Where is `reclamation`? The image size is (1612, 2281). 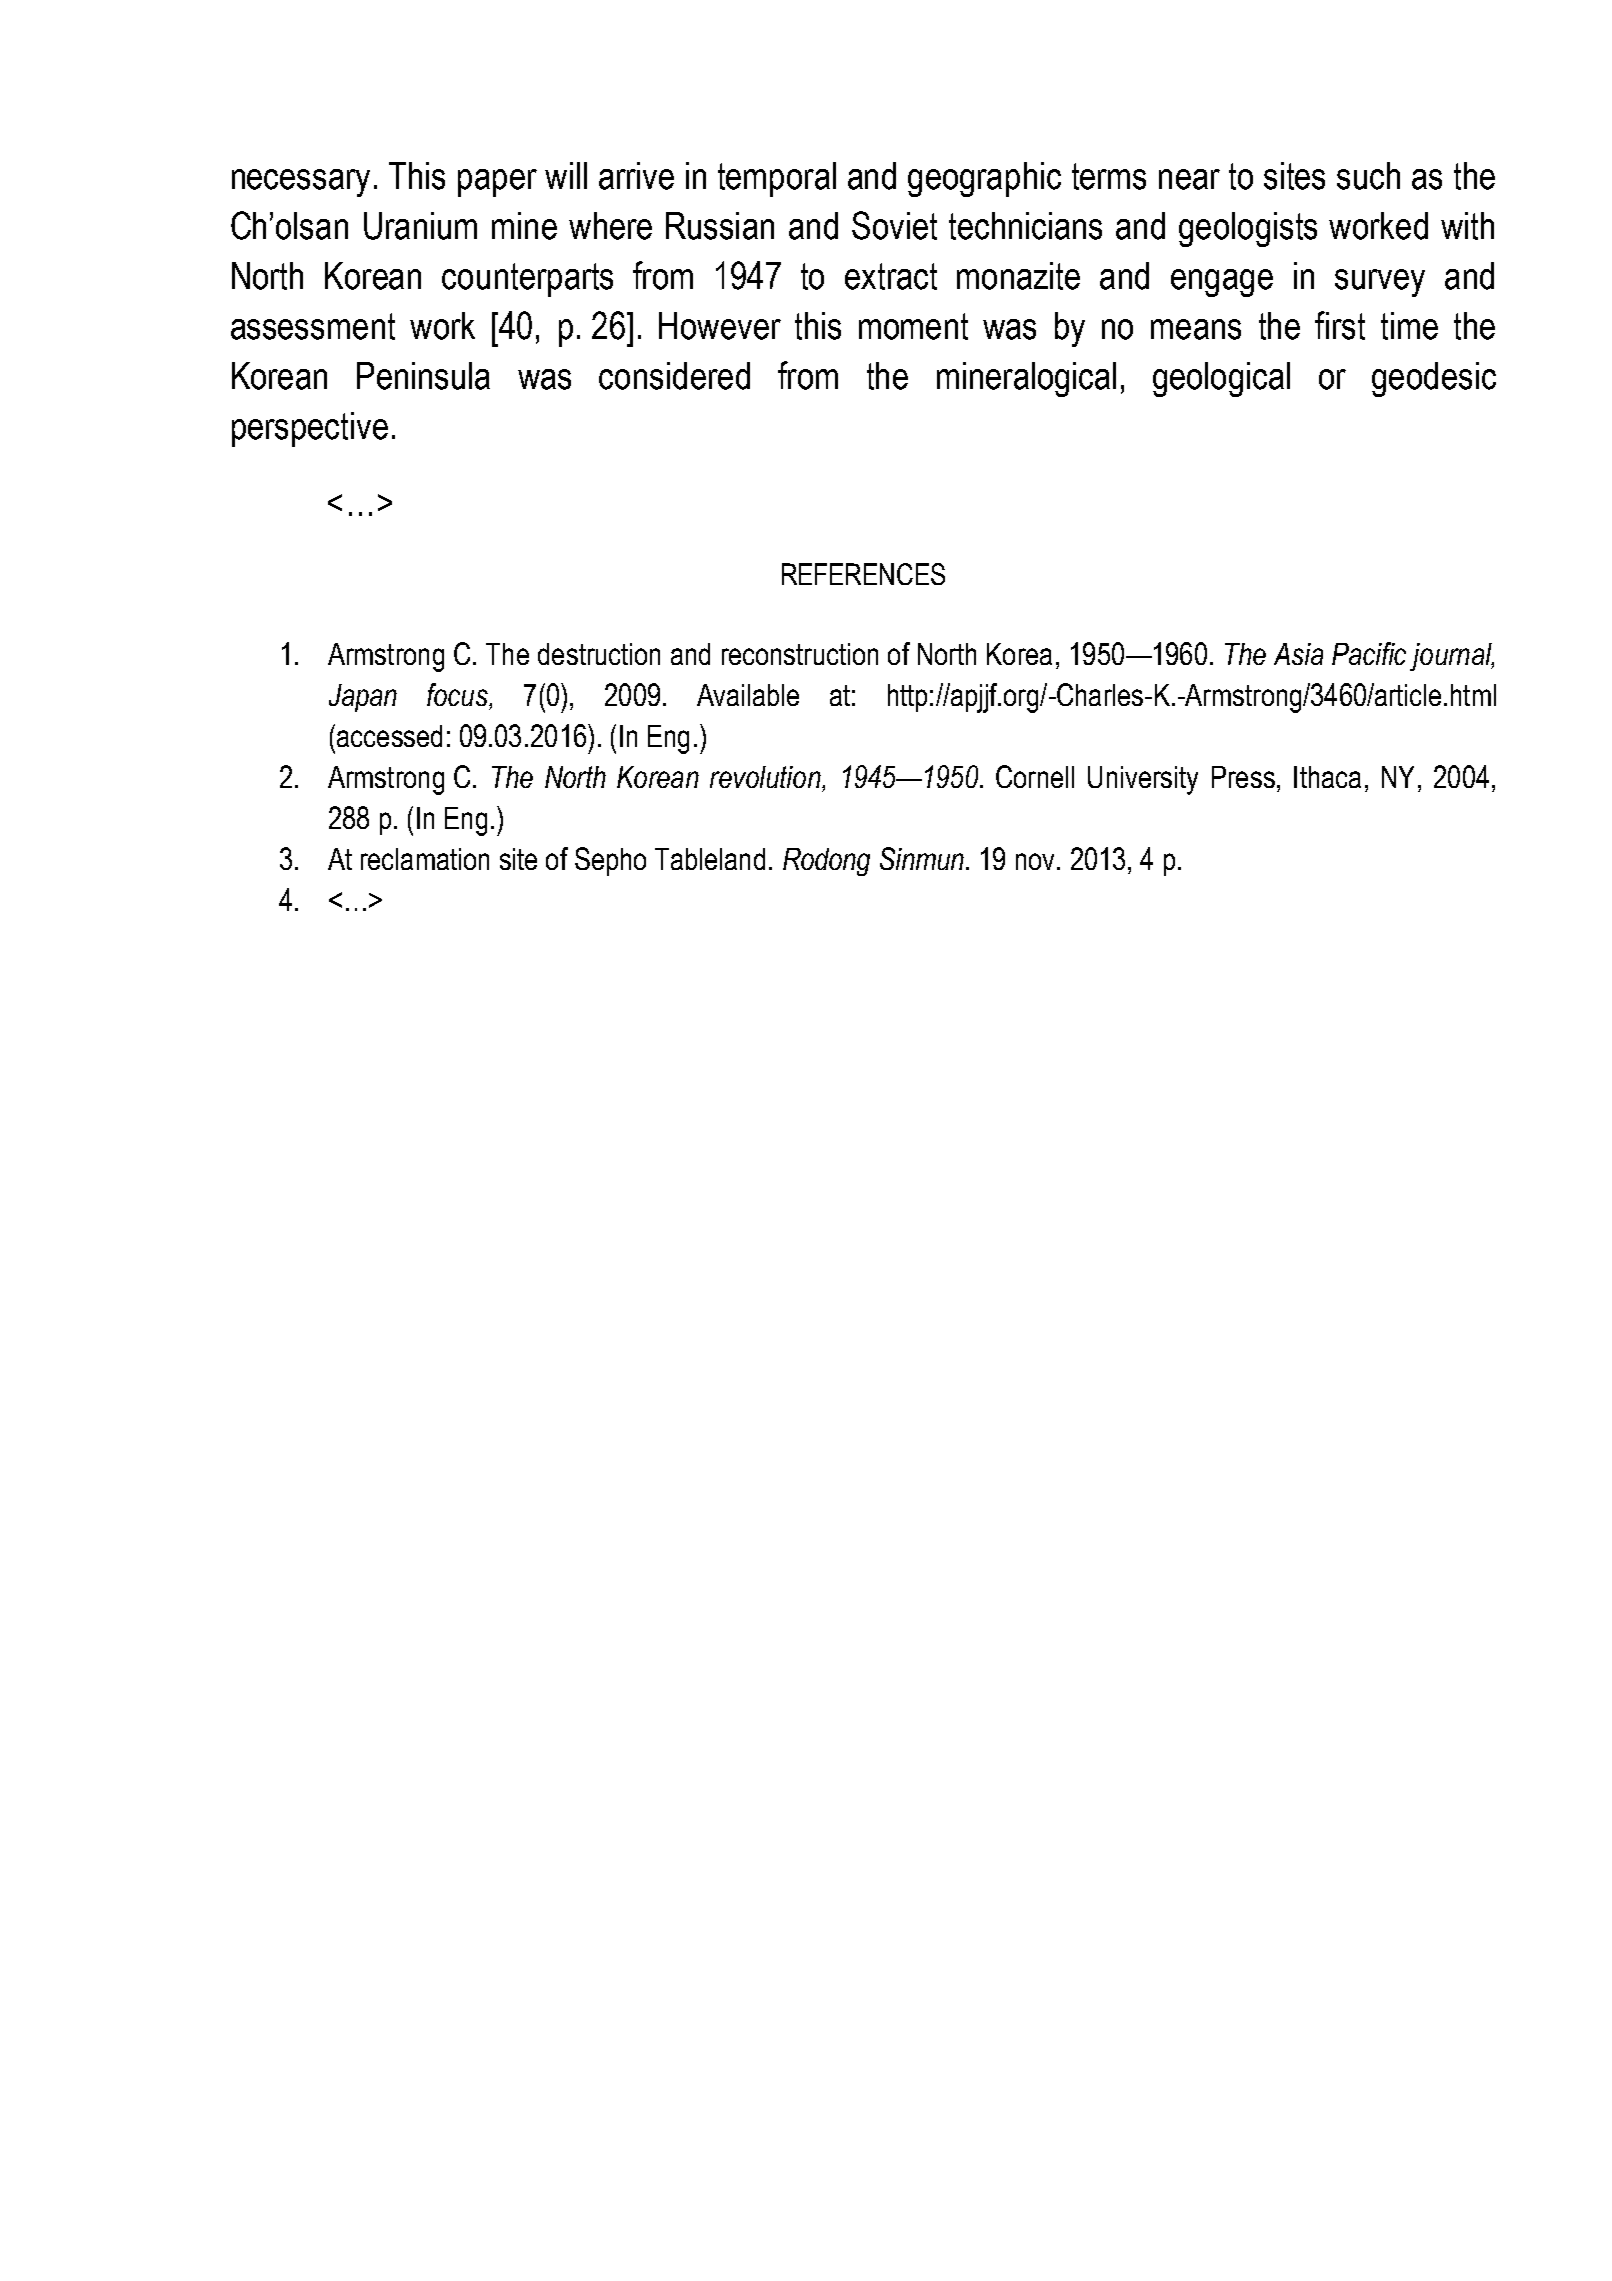
reclamation is located at coordinates (425, 859).
